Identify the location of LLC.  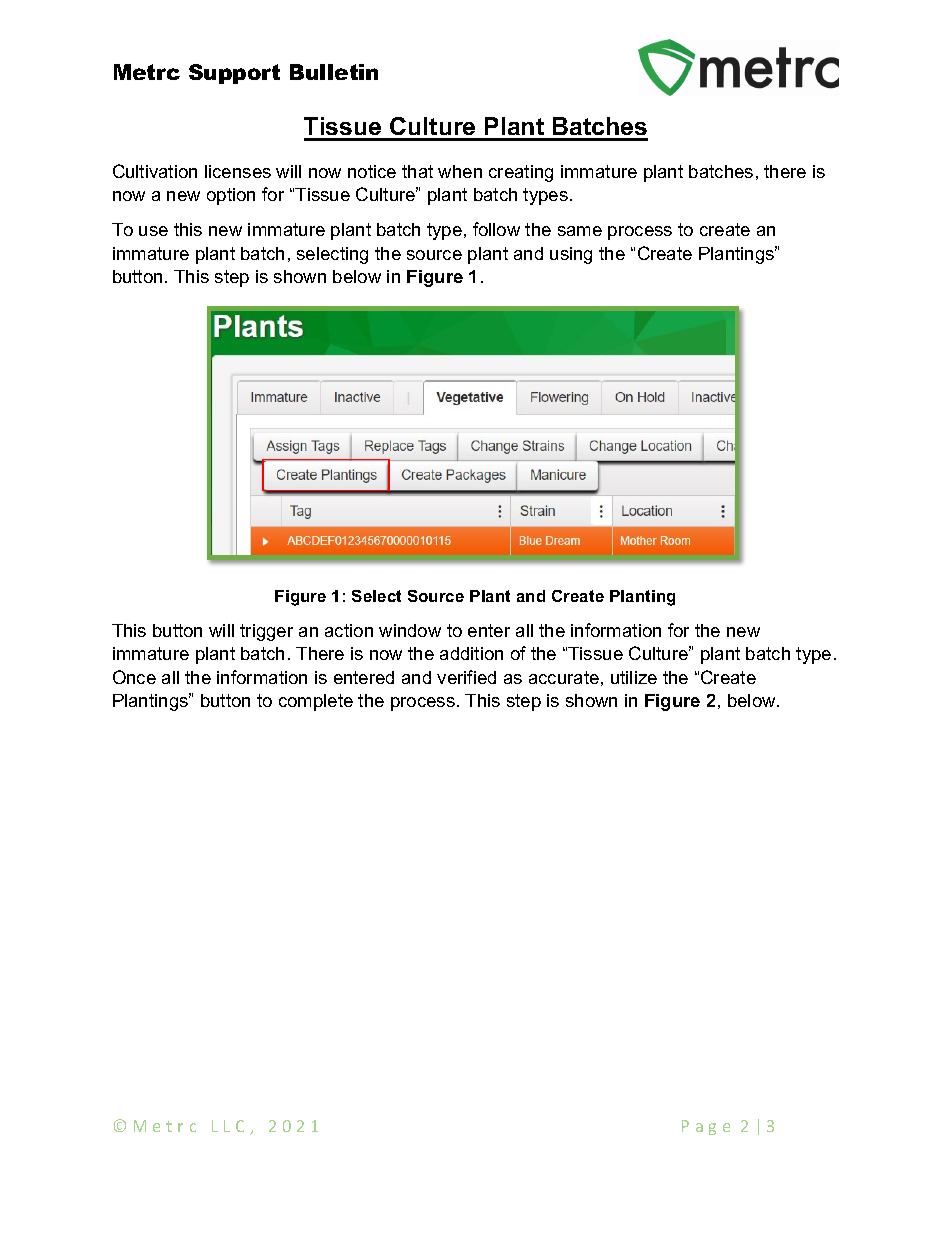
(228, 1126).
